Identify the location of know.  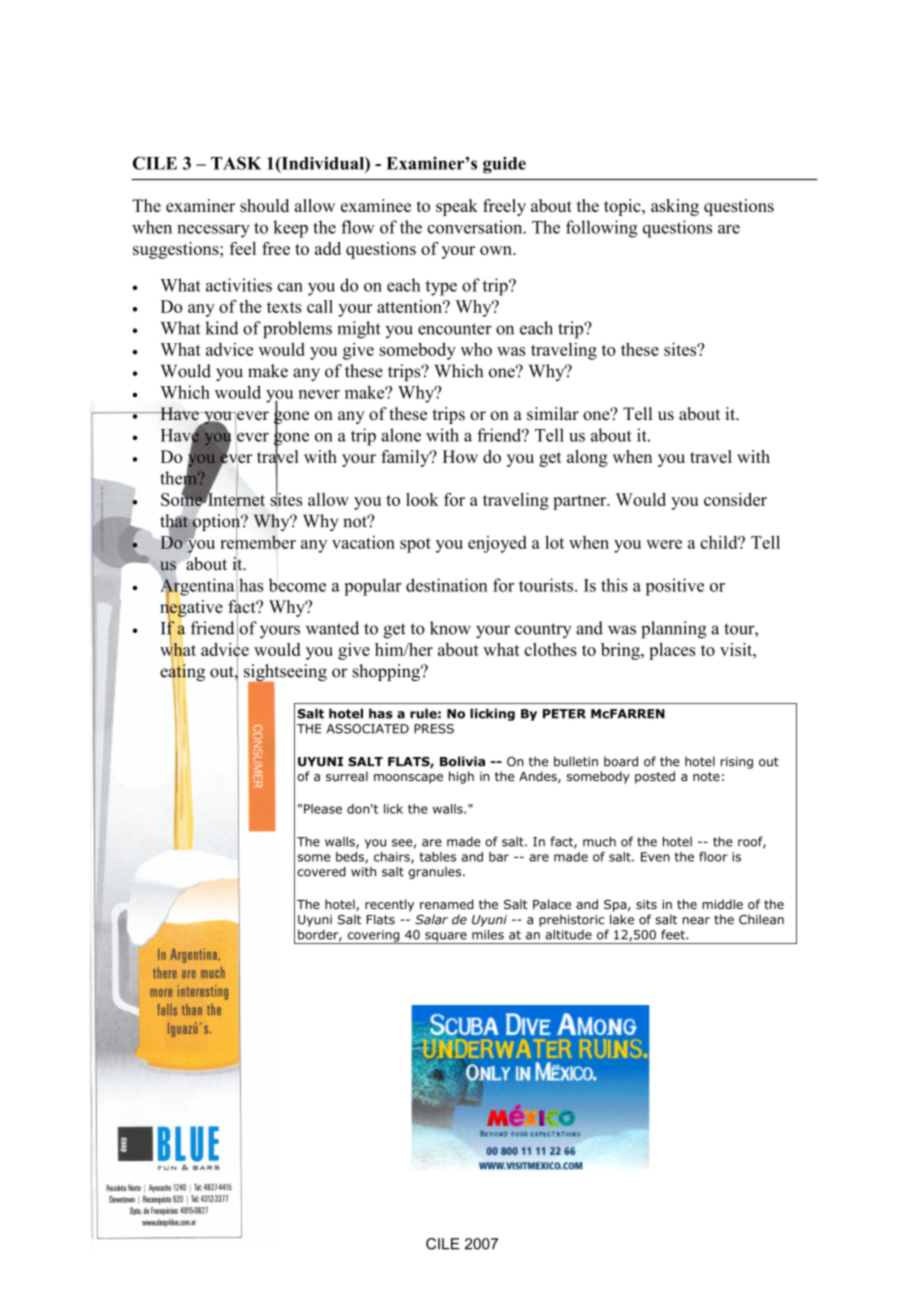
(450, 628).
